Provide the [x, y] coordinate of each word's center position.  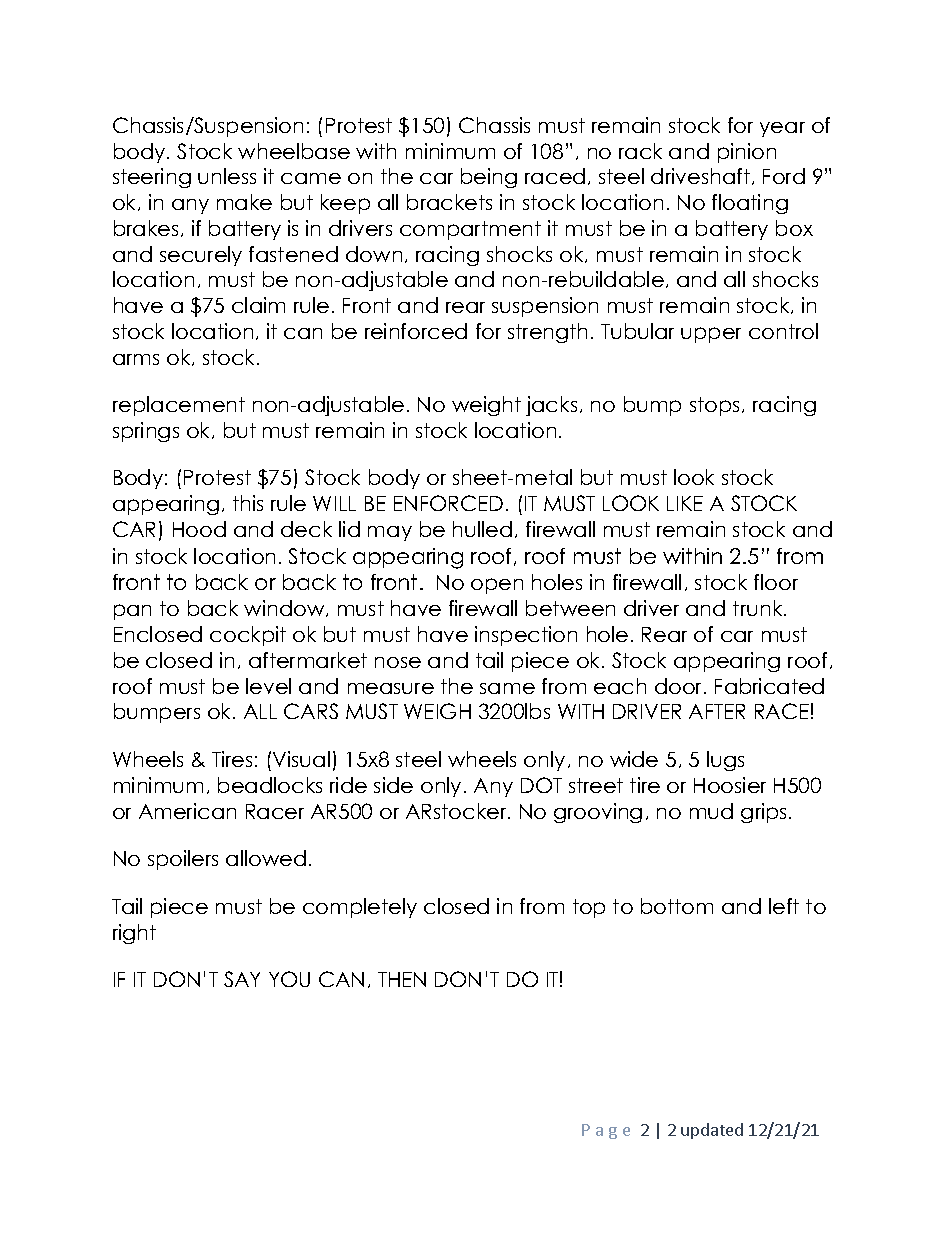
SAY [242, 979]
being [489, 178]
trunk [759, 608]
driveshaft [700, 176]
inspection [526, 636]
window [285, 608]
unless [227, 176]
